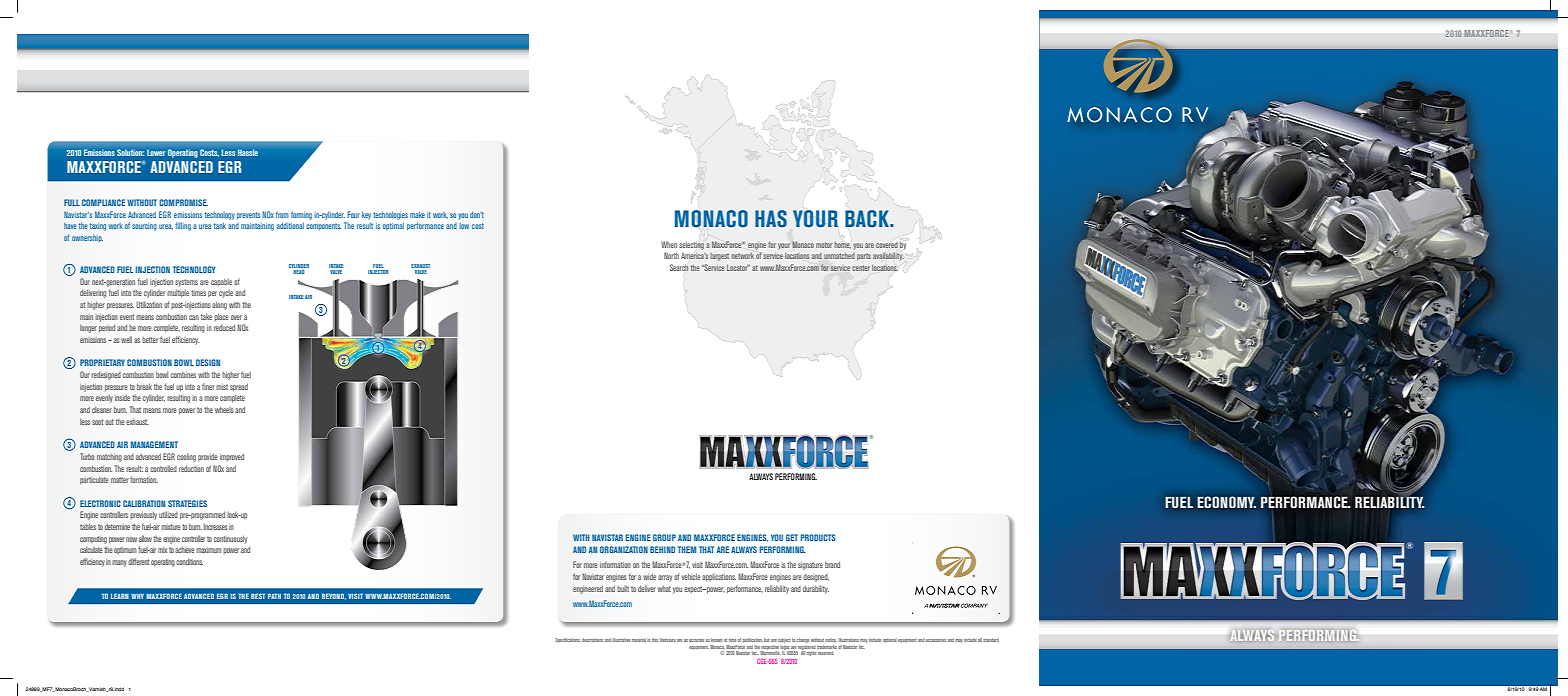 Image resolution: width=1568 pixels, height=696 pixels. Describe the element at coordinates (222, 387) in the screenshot. I see `mist` at that location.
